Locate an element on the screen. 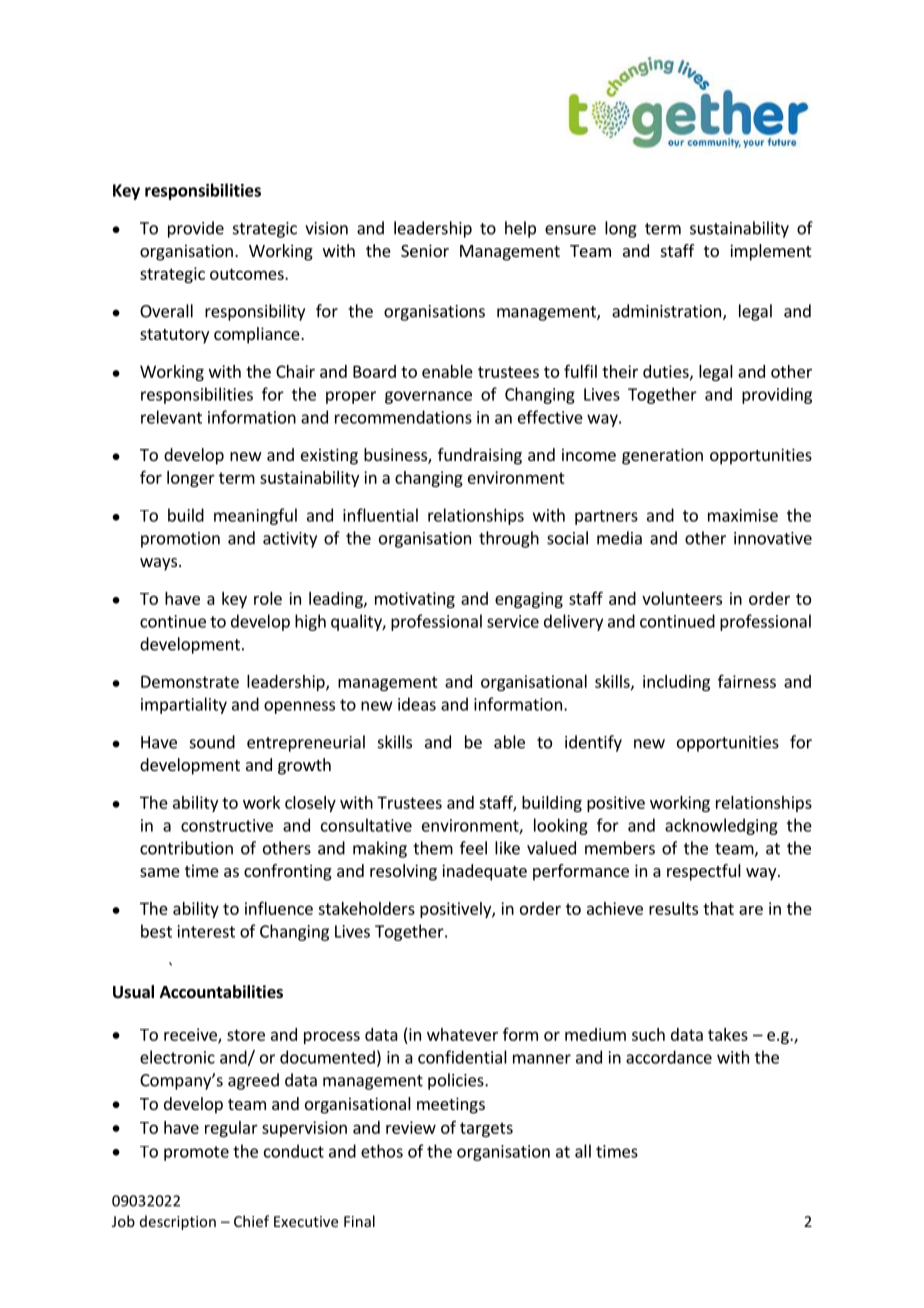  implement is located at coordinates (770, 252).
